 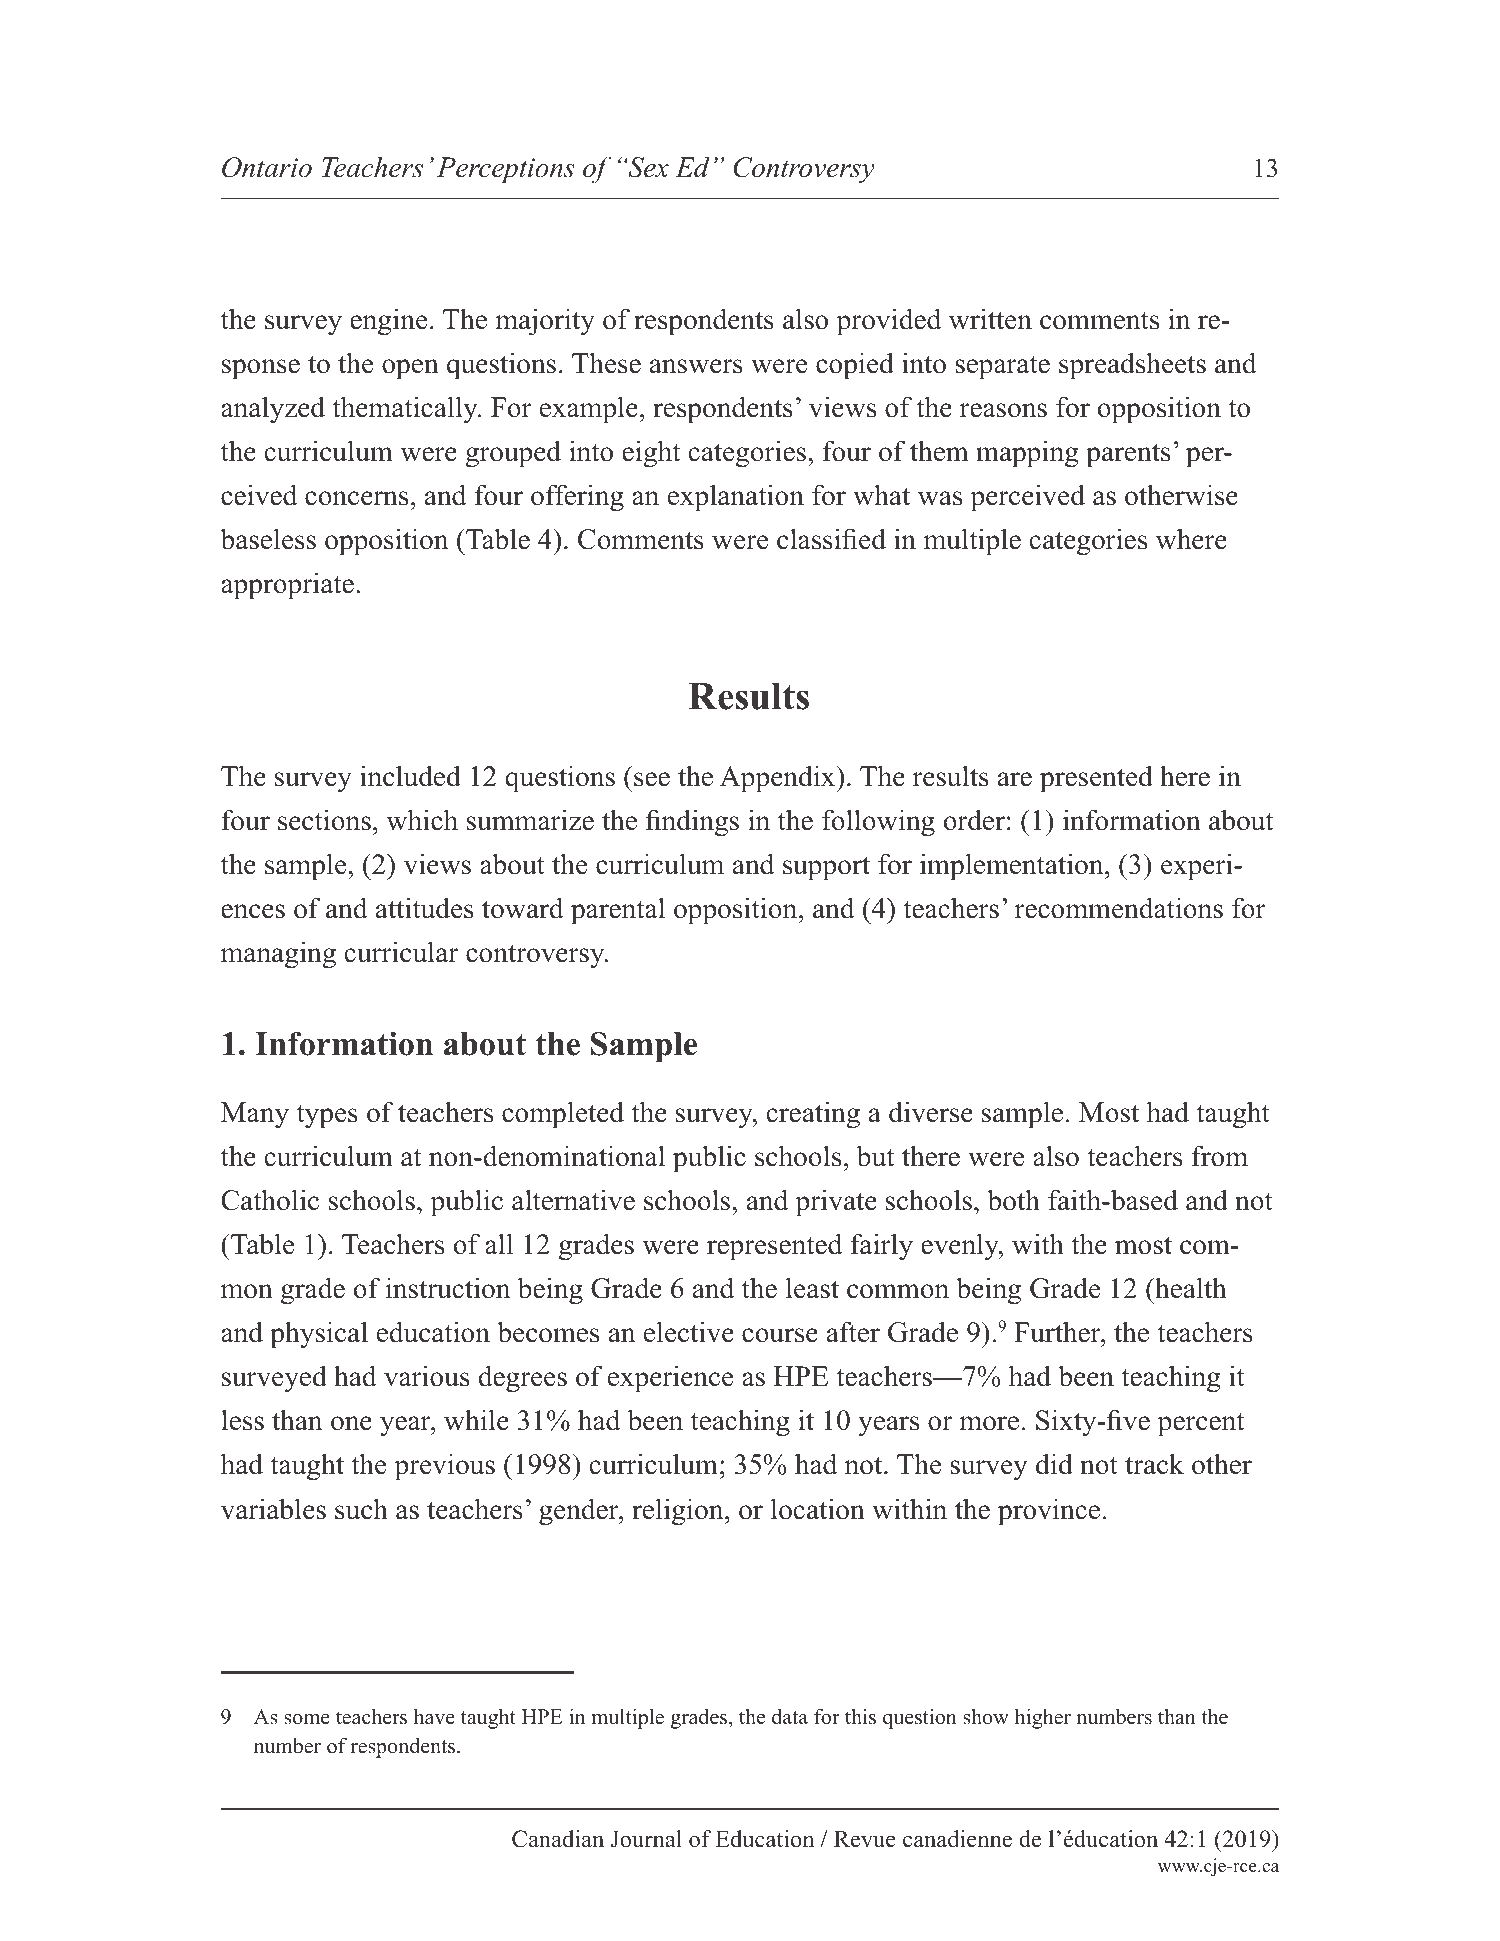 What do you see at coordinates (831, 539) in the page?
I see `classified` at bounding box center [831, 539].
